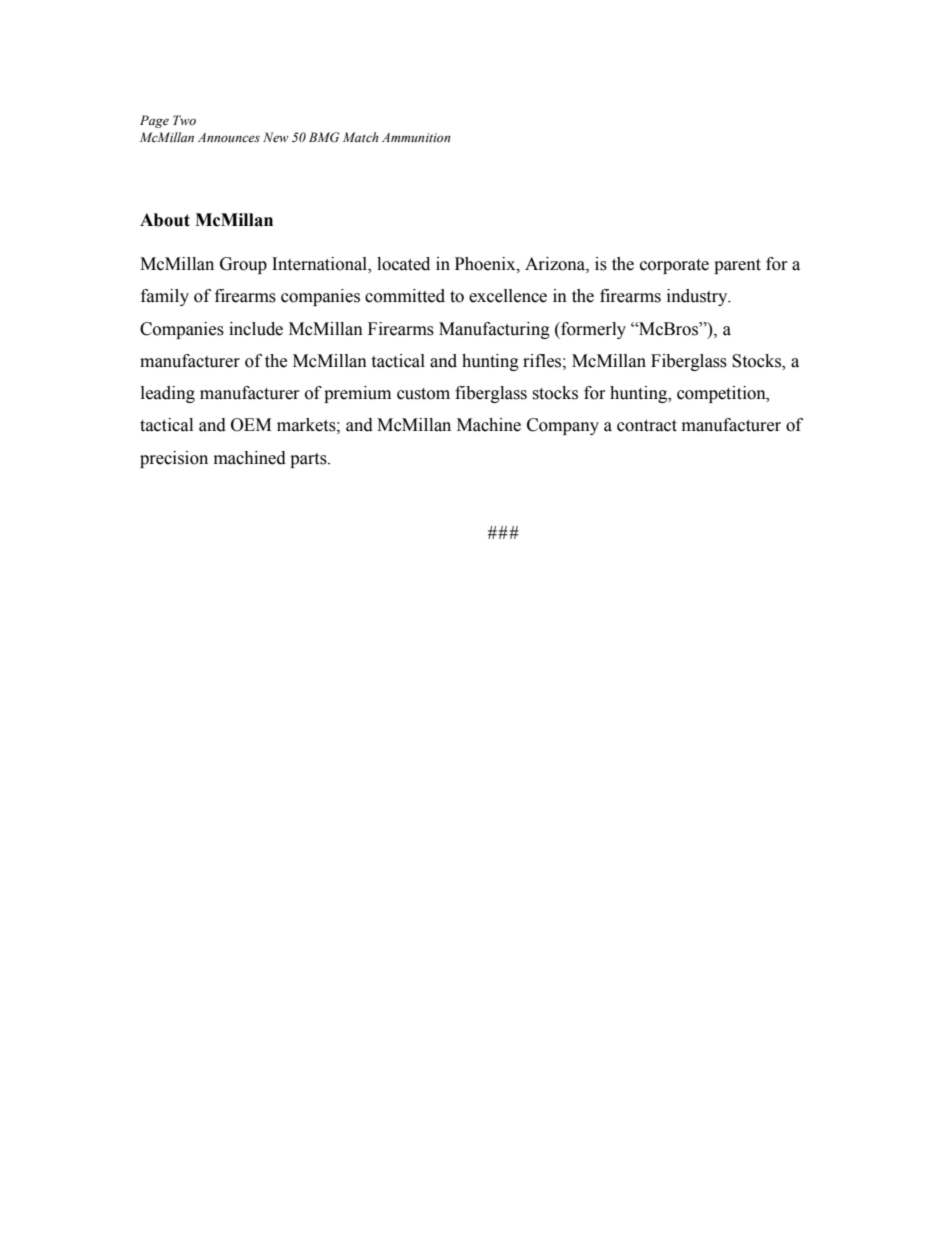  What do you see at coordinates (361, 137) in the screenshot?
I see `Match` at bounding box center [361, 137].
